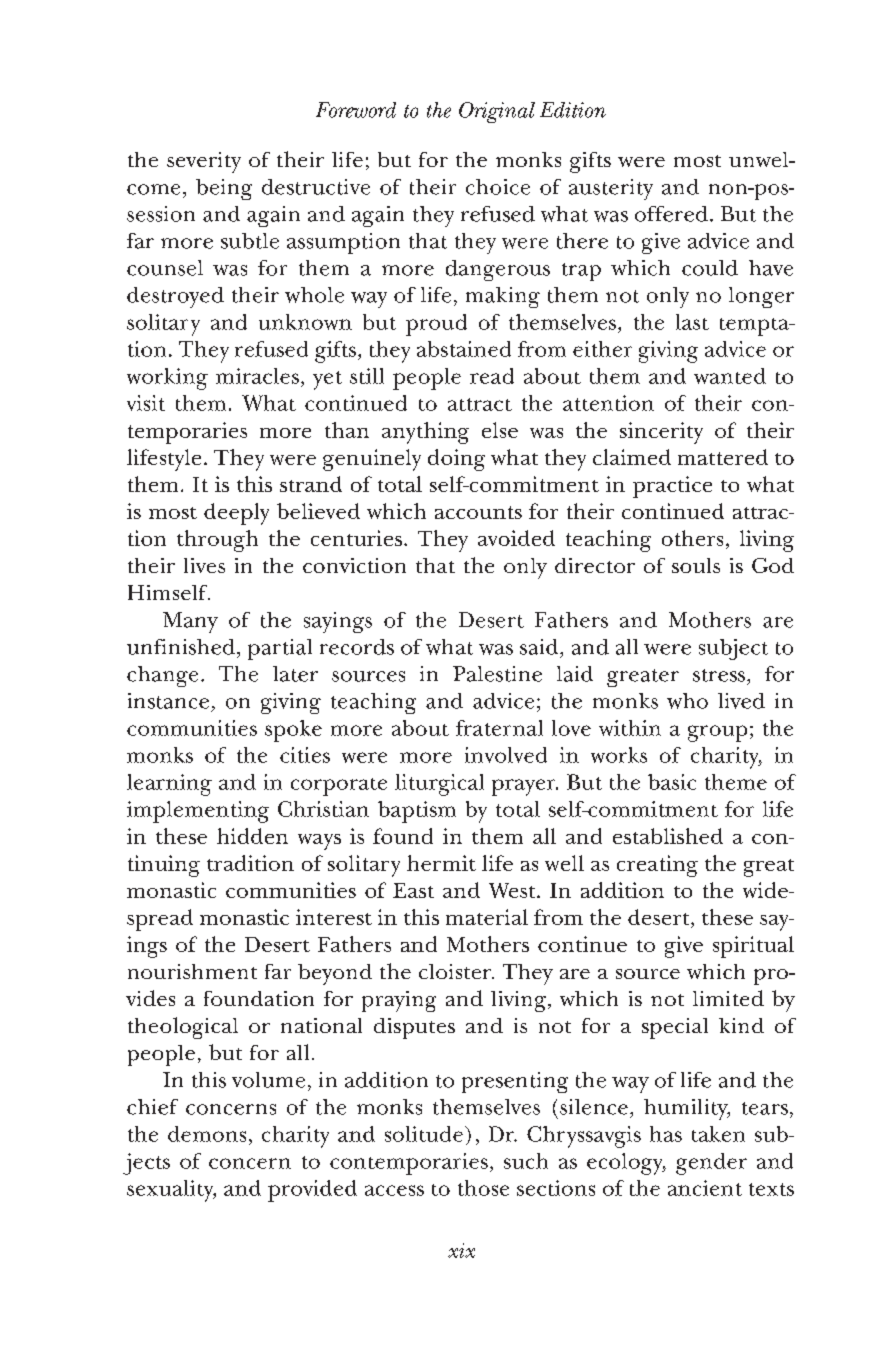 Image resolution: width=896 pixels, height=1345 pixels. What do you see at coordinates (204, 162) in the document?
I see `severity` at bounding box center [204, 162].
